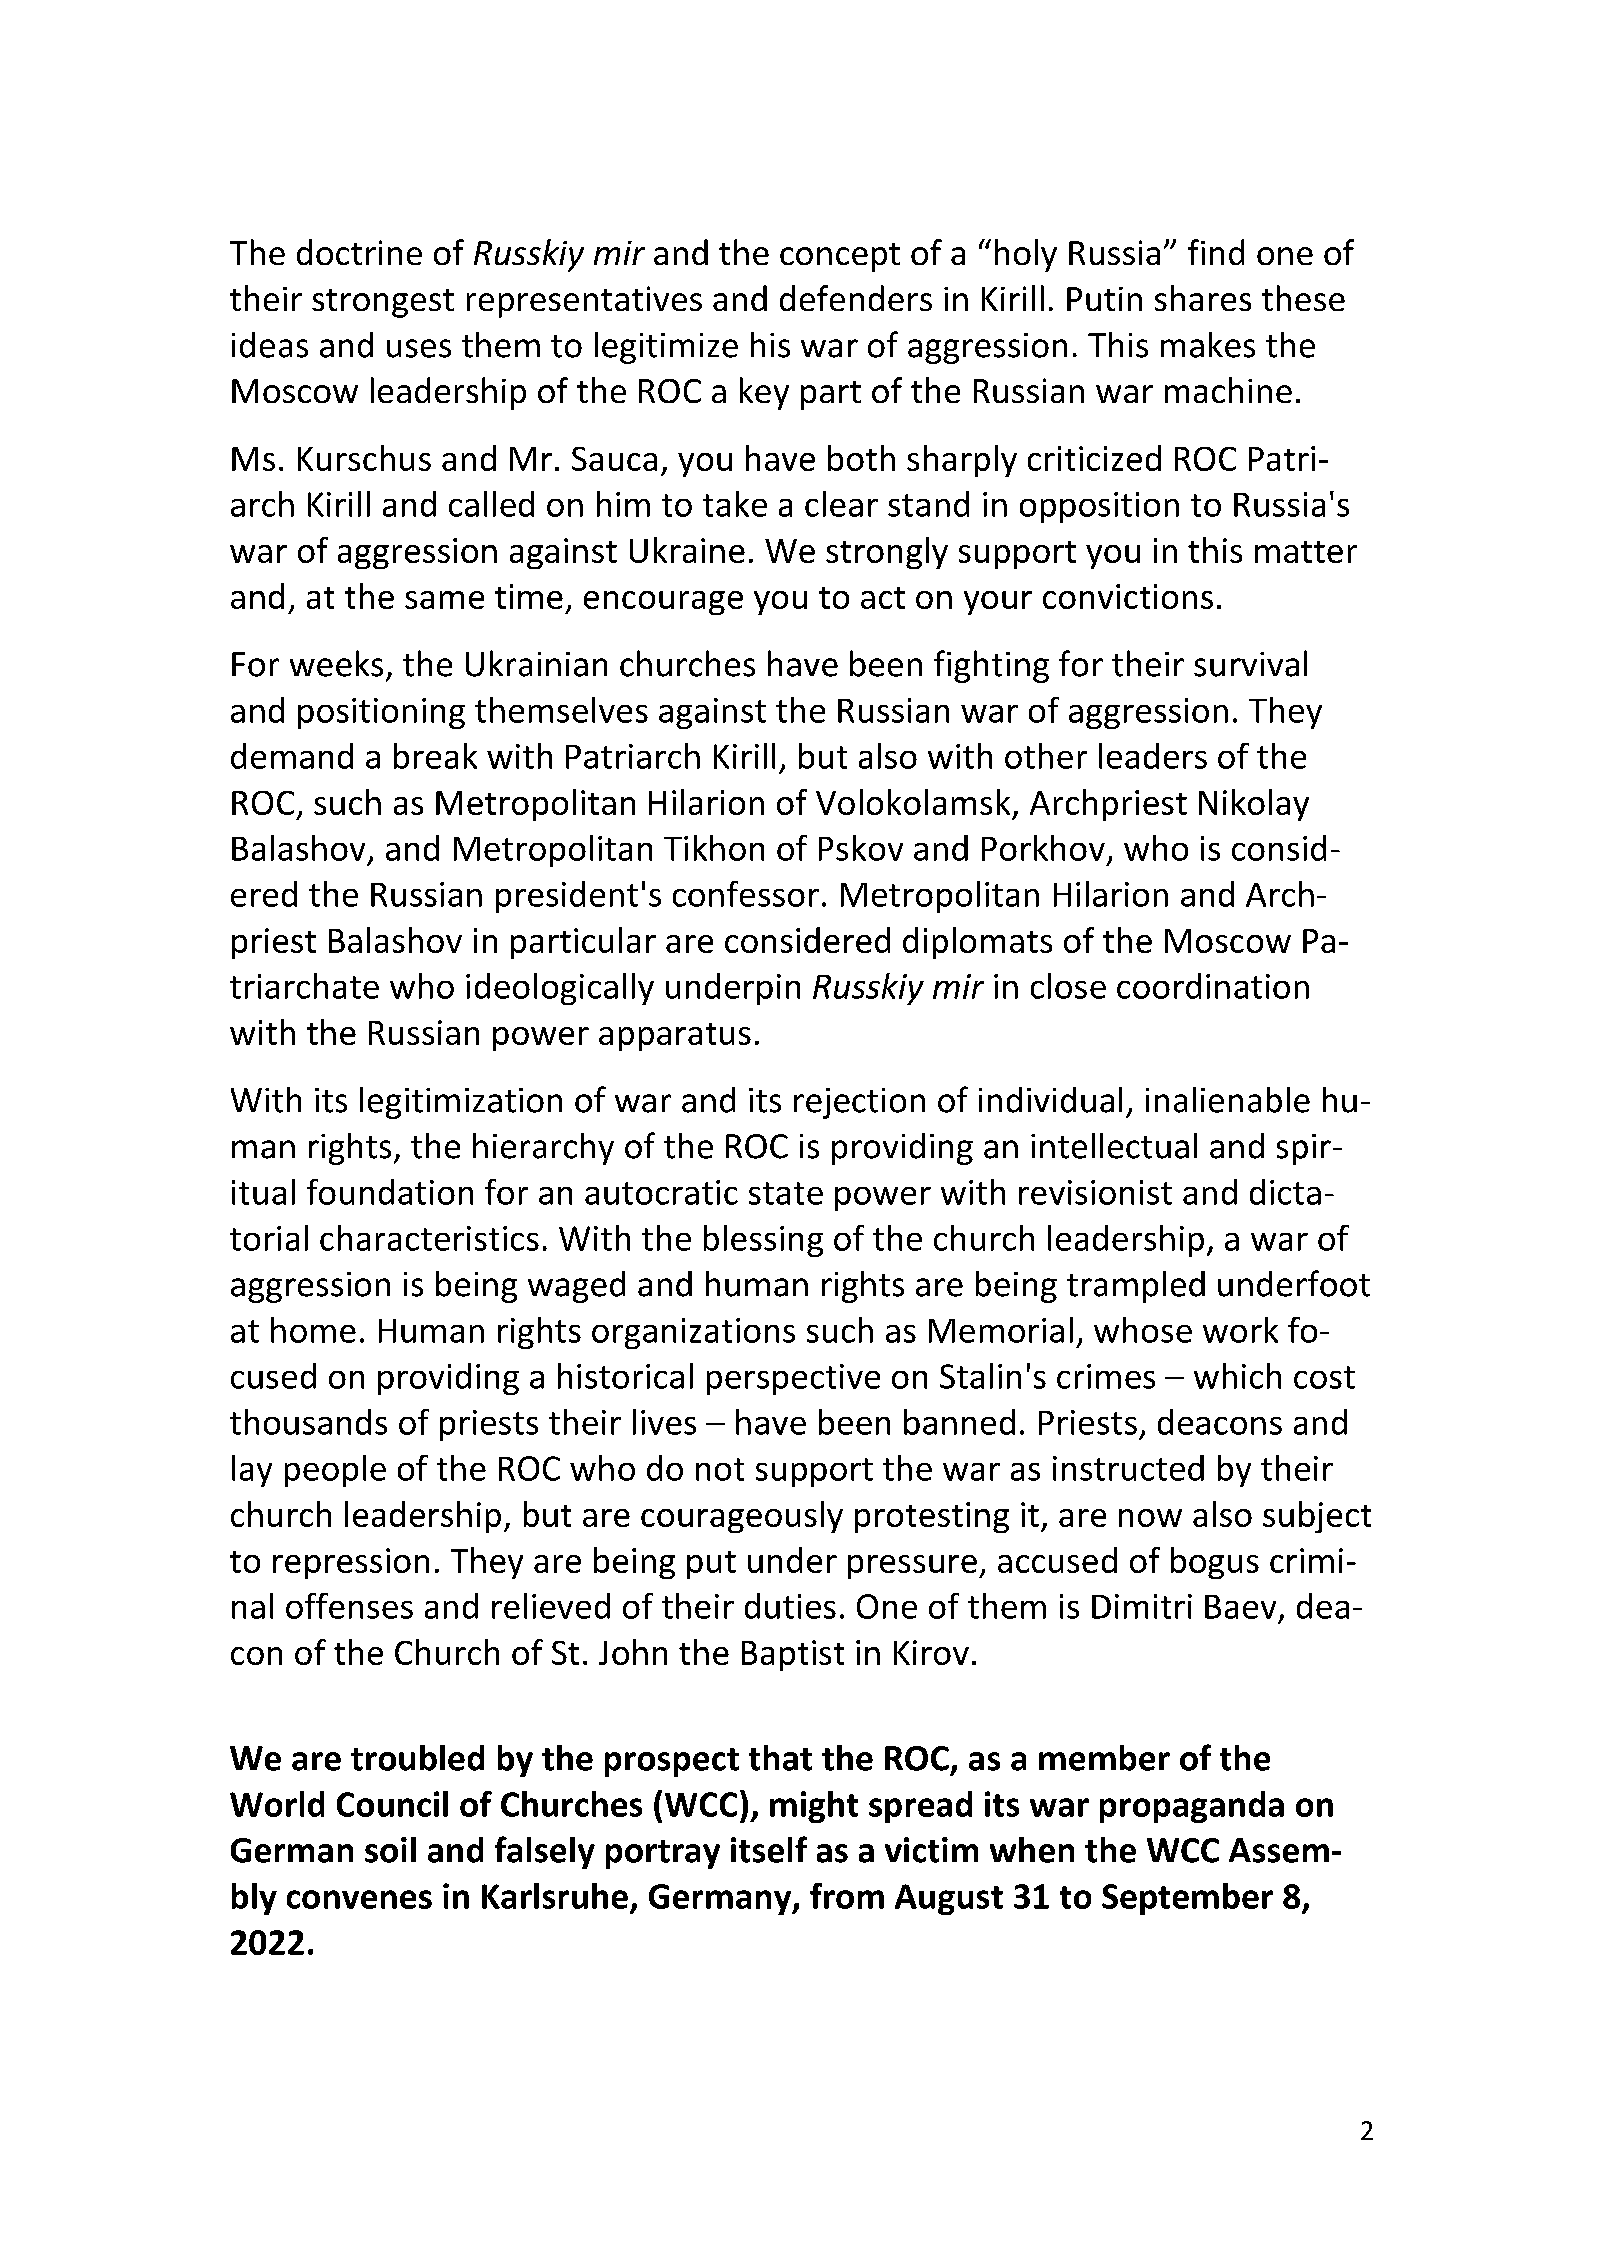 This document has width=1603, height=2268. Describe the element at coordinates (1250, 663) in the document. I see `survival` at that location.
